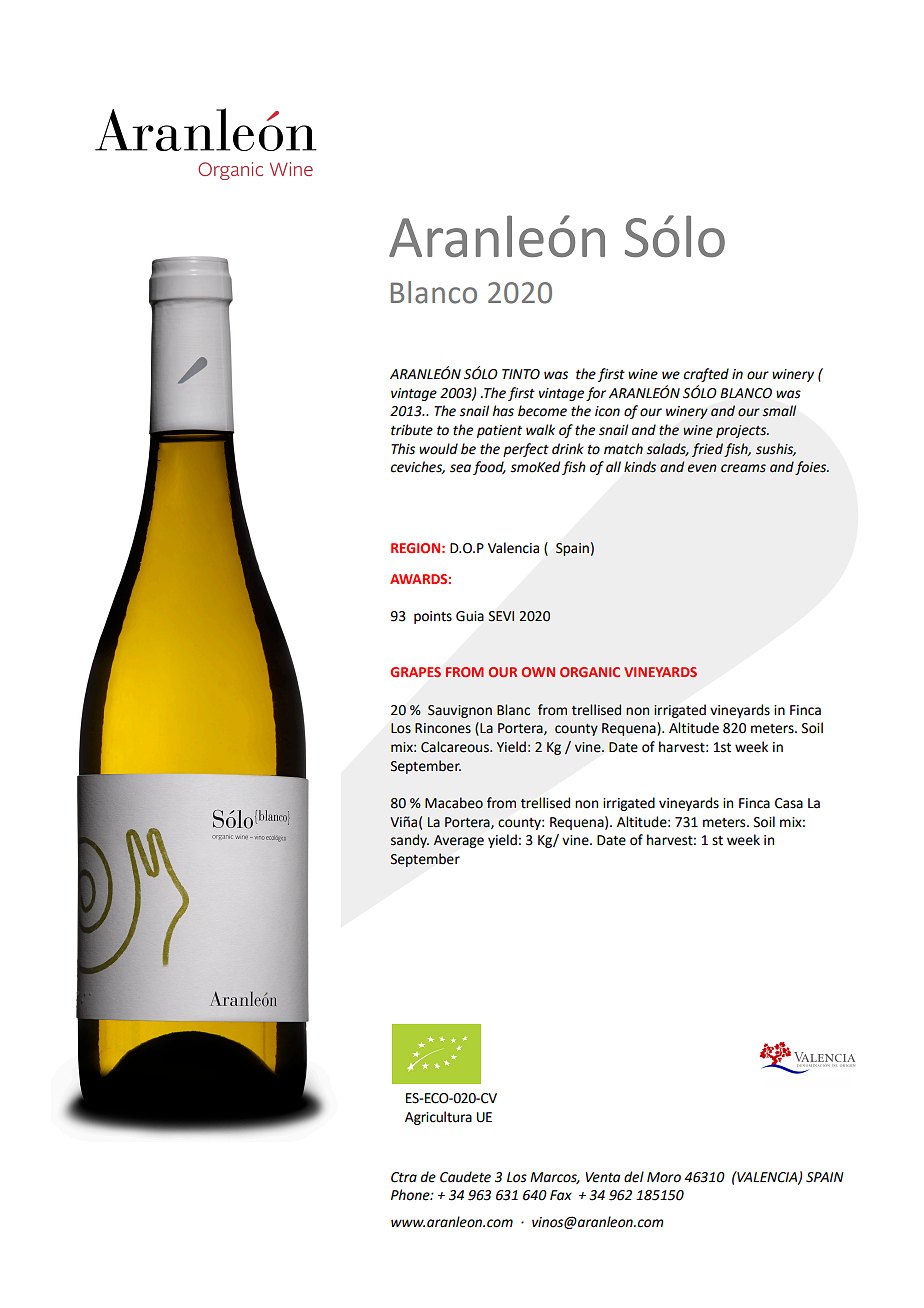 The image size is (924, 1308). I want to click on Casa, so click(789, 803).
